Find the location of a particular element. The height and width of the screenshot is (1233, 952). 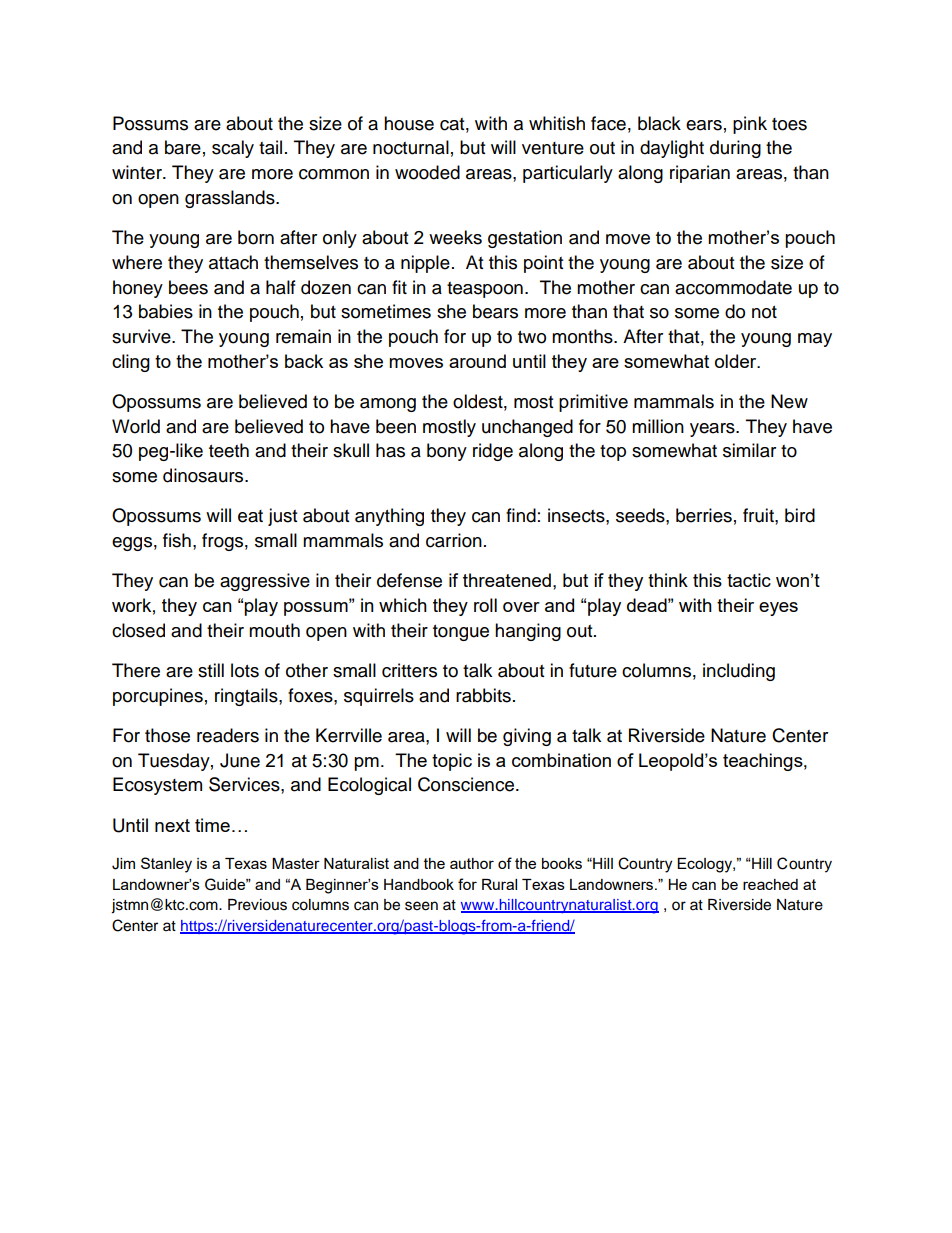

still is located at coordinates (211, 670).
